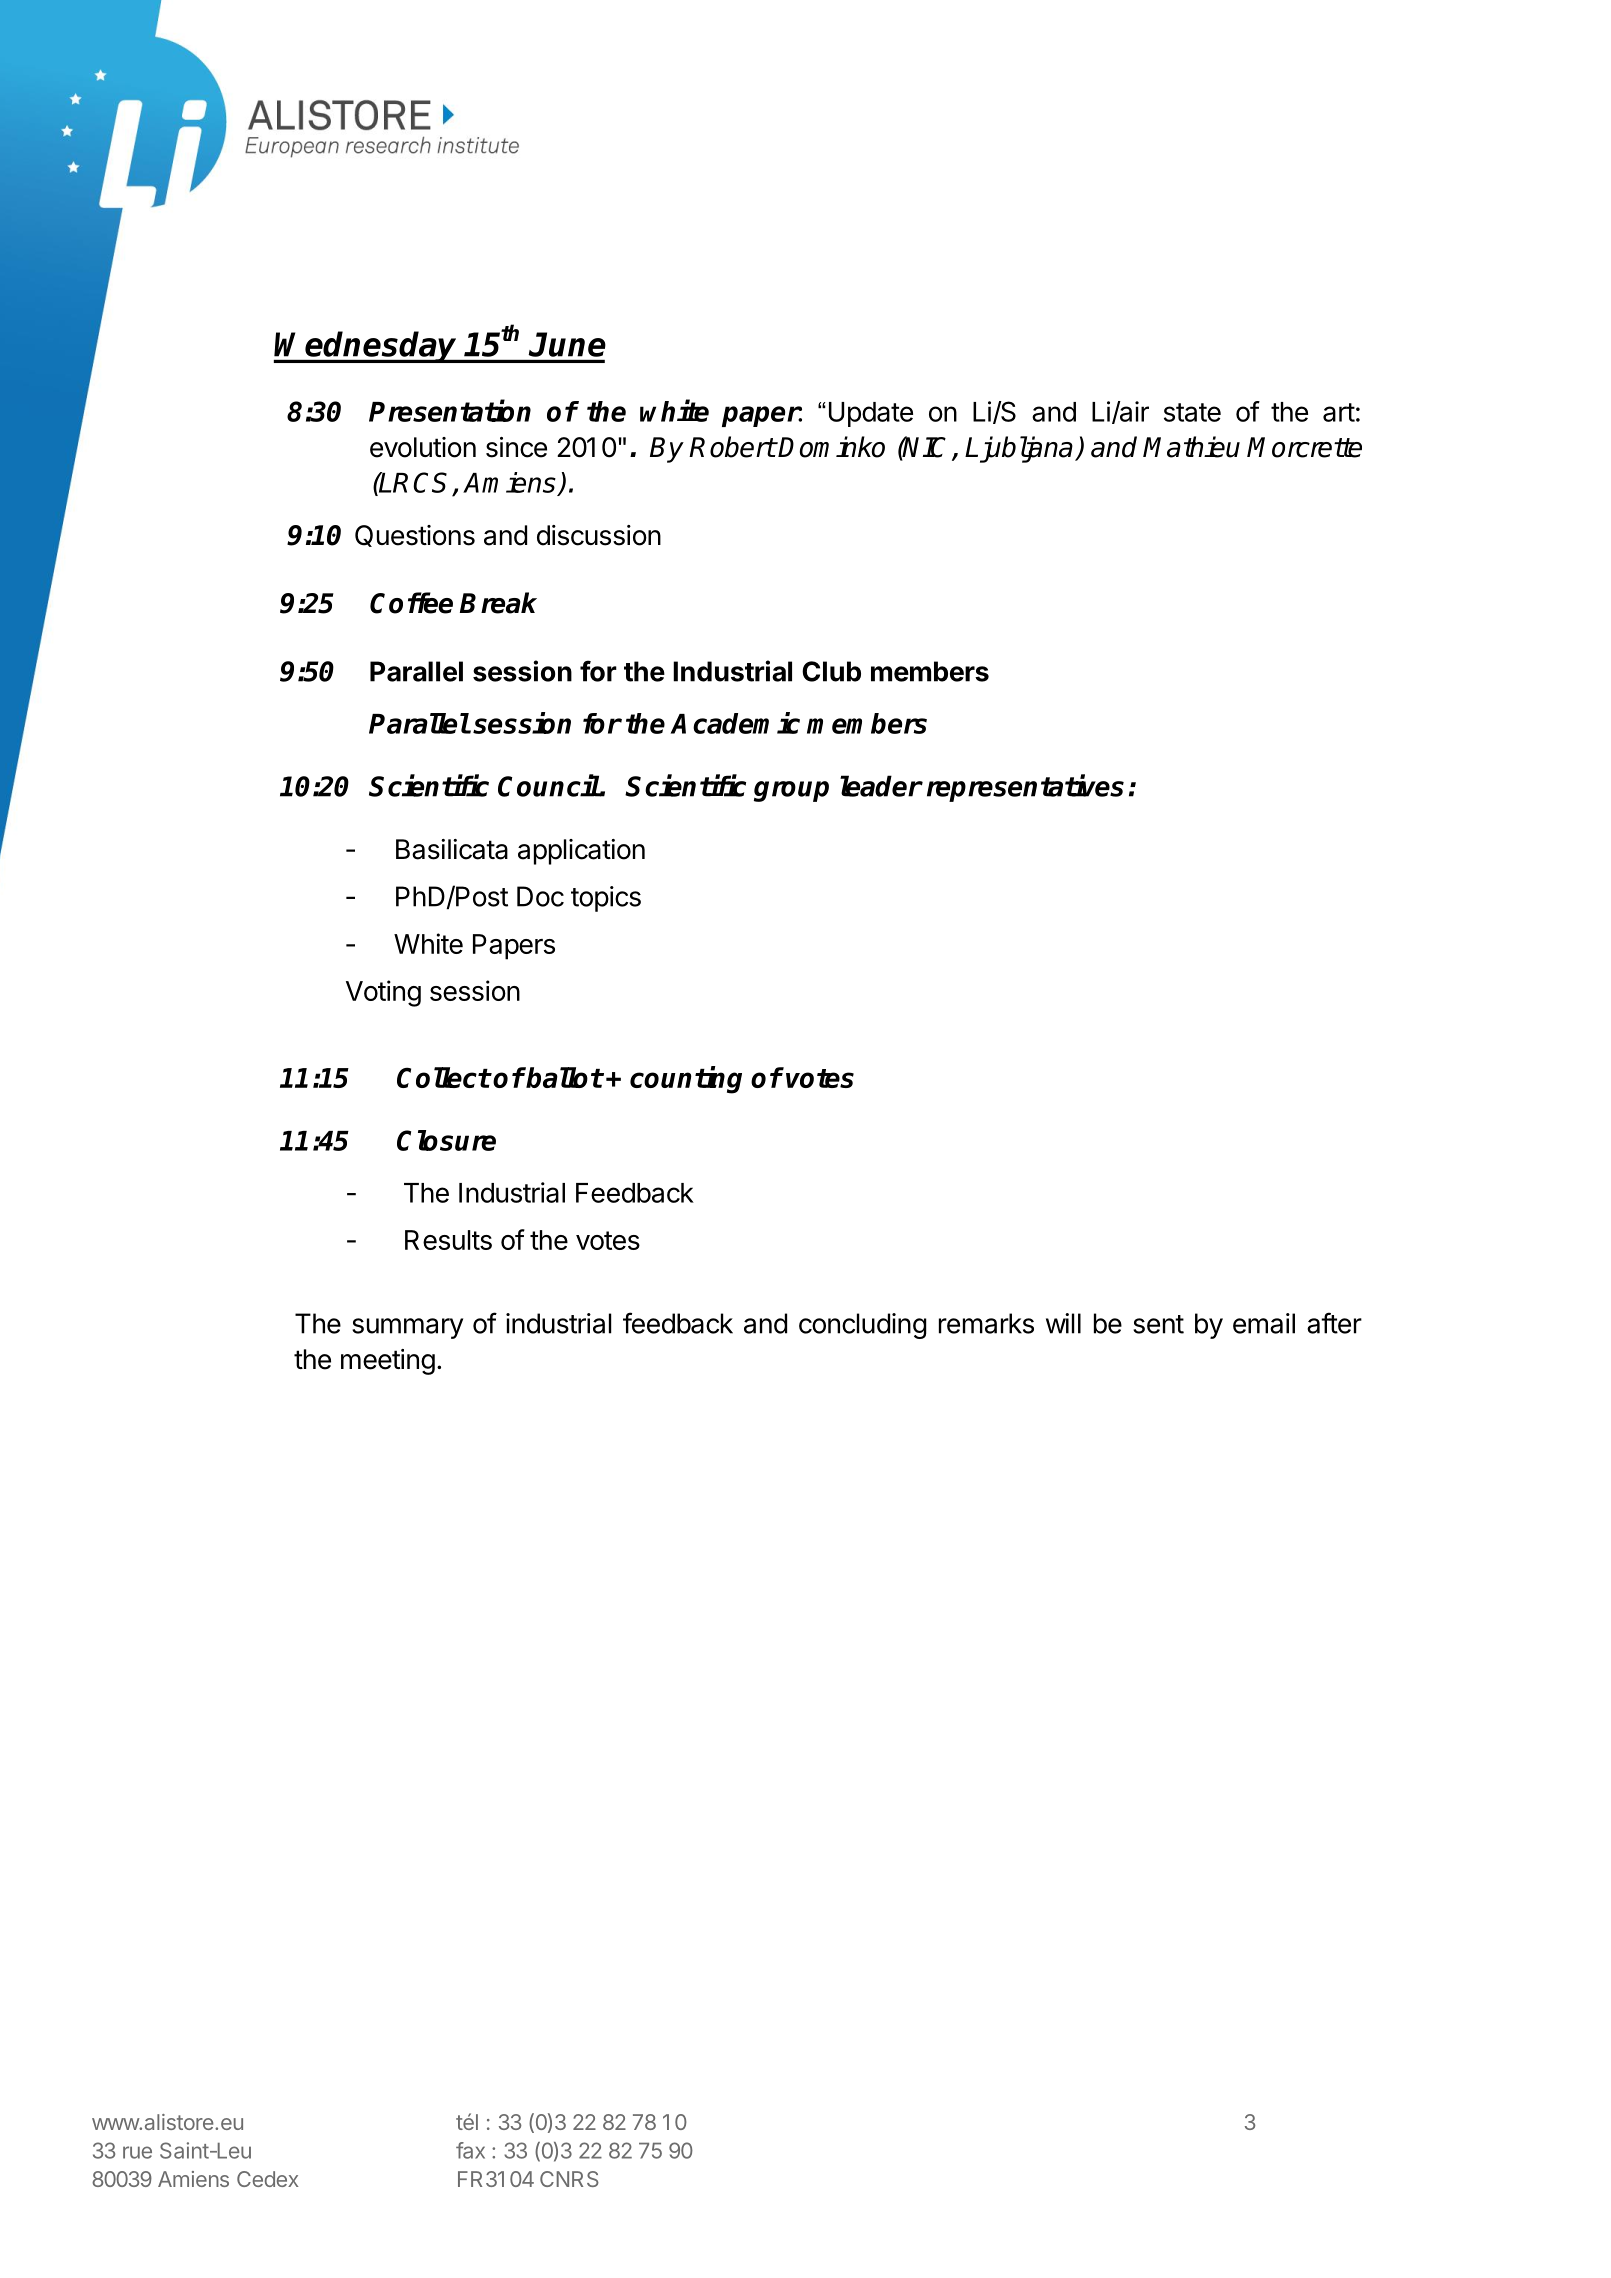 The image size is (1611, 2278). I want to click on email, so click(1264, 1323).
